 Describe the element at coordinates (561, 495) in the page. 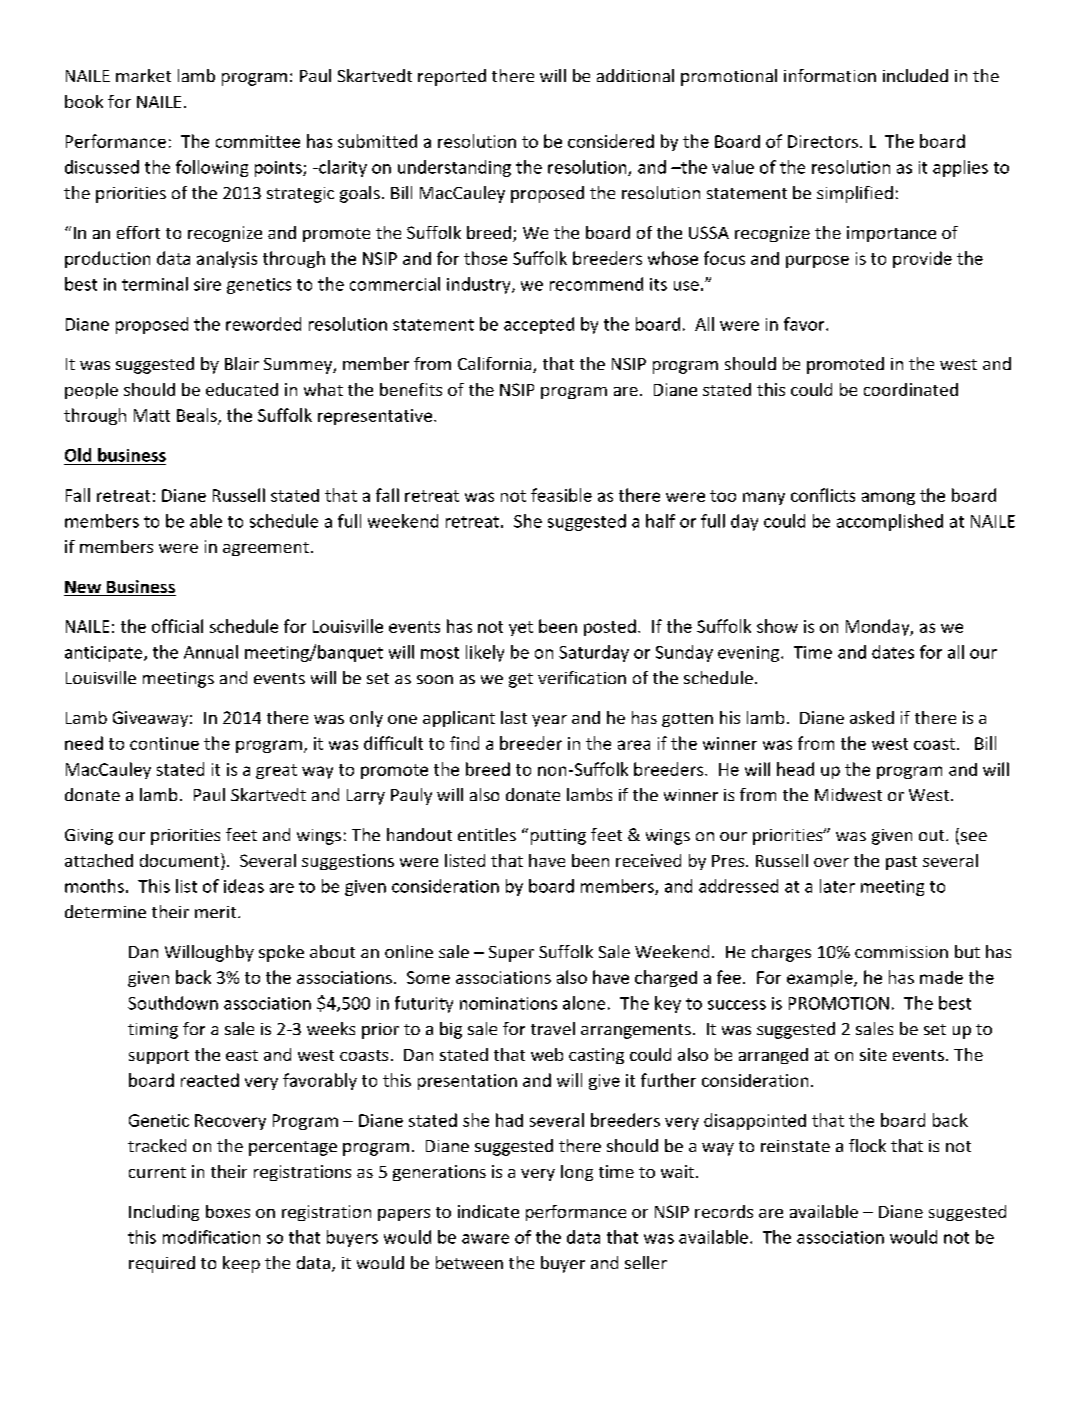

I see `feasible` at that location.
